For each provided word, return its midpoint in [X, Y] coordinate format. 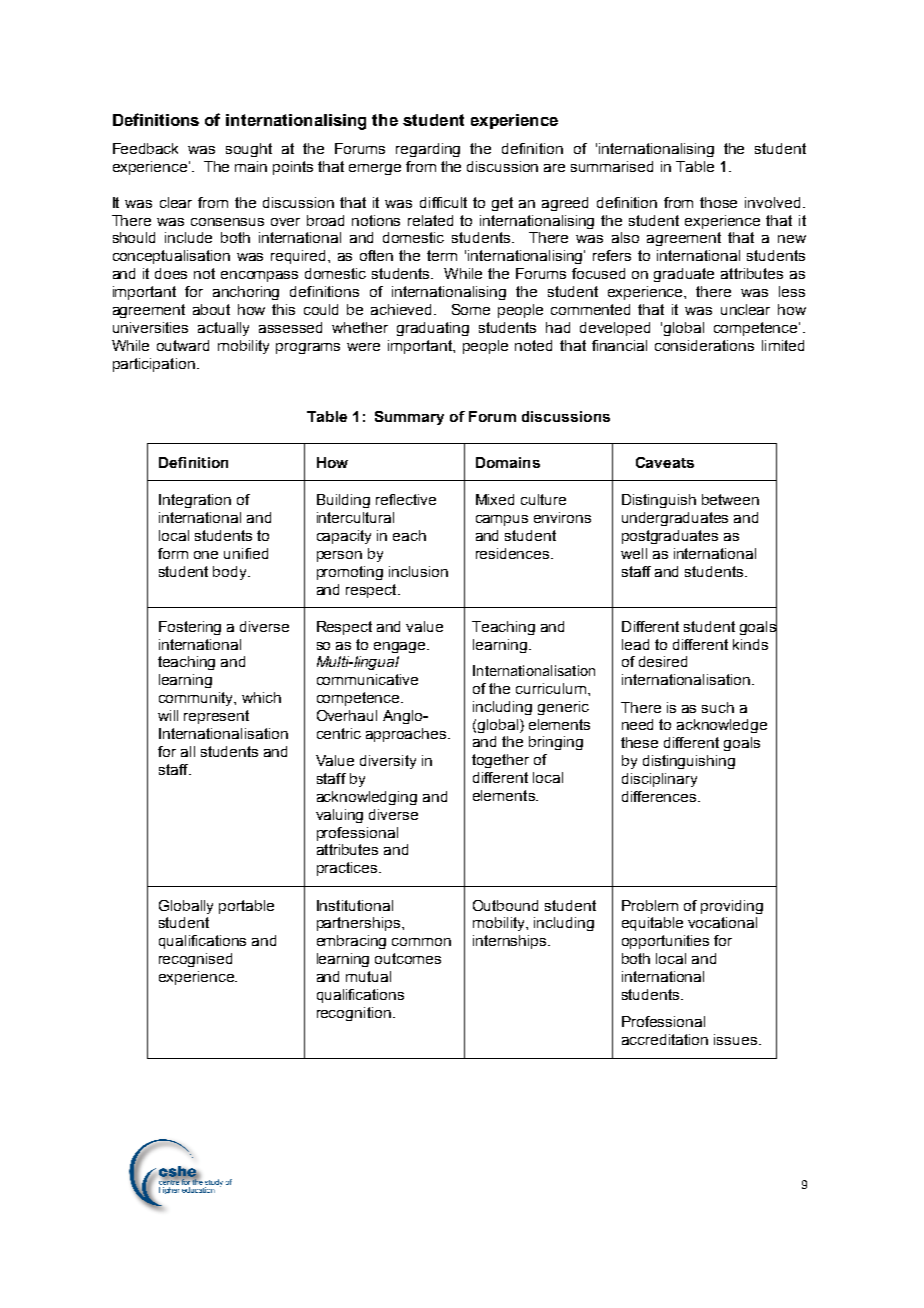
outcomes [408, 958]
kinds [750, 644]
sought [249, 150]
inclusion [418, 571]
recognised [195, 960]
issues [735, 1039]
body [231, 573]
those [718, 202]
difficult [443, 202]
